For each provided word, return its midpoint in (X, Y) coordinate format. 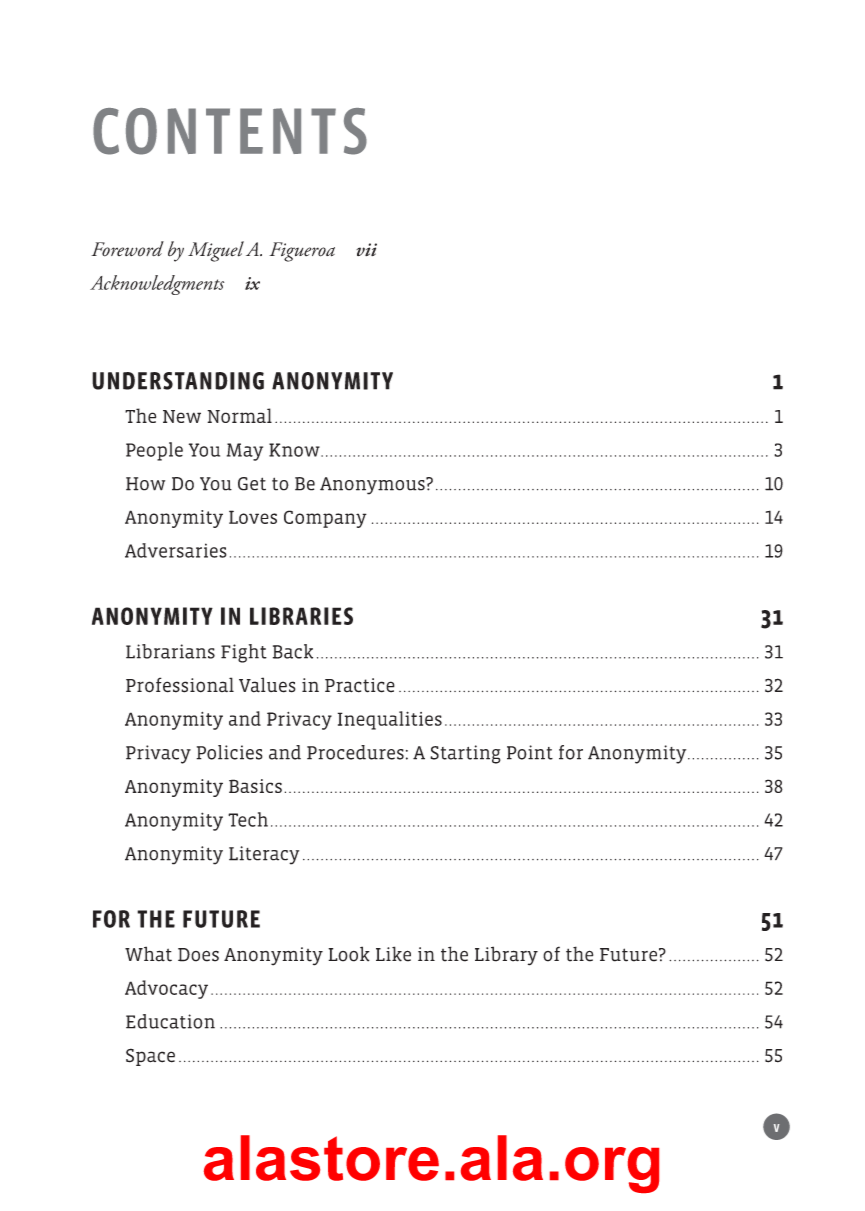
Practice (360, 685)
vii (366, 249)
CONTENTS (230, 131)
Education (170, 1021)
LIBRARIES (301, 616)
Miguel (216, 251)
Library (506, 956)
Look (349, 954)
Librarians (170, 651)
